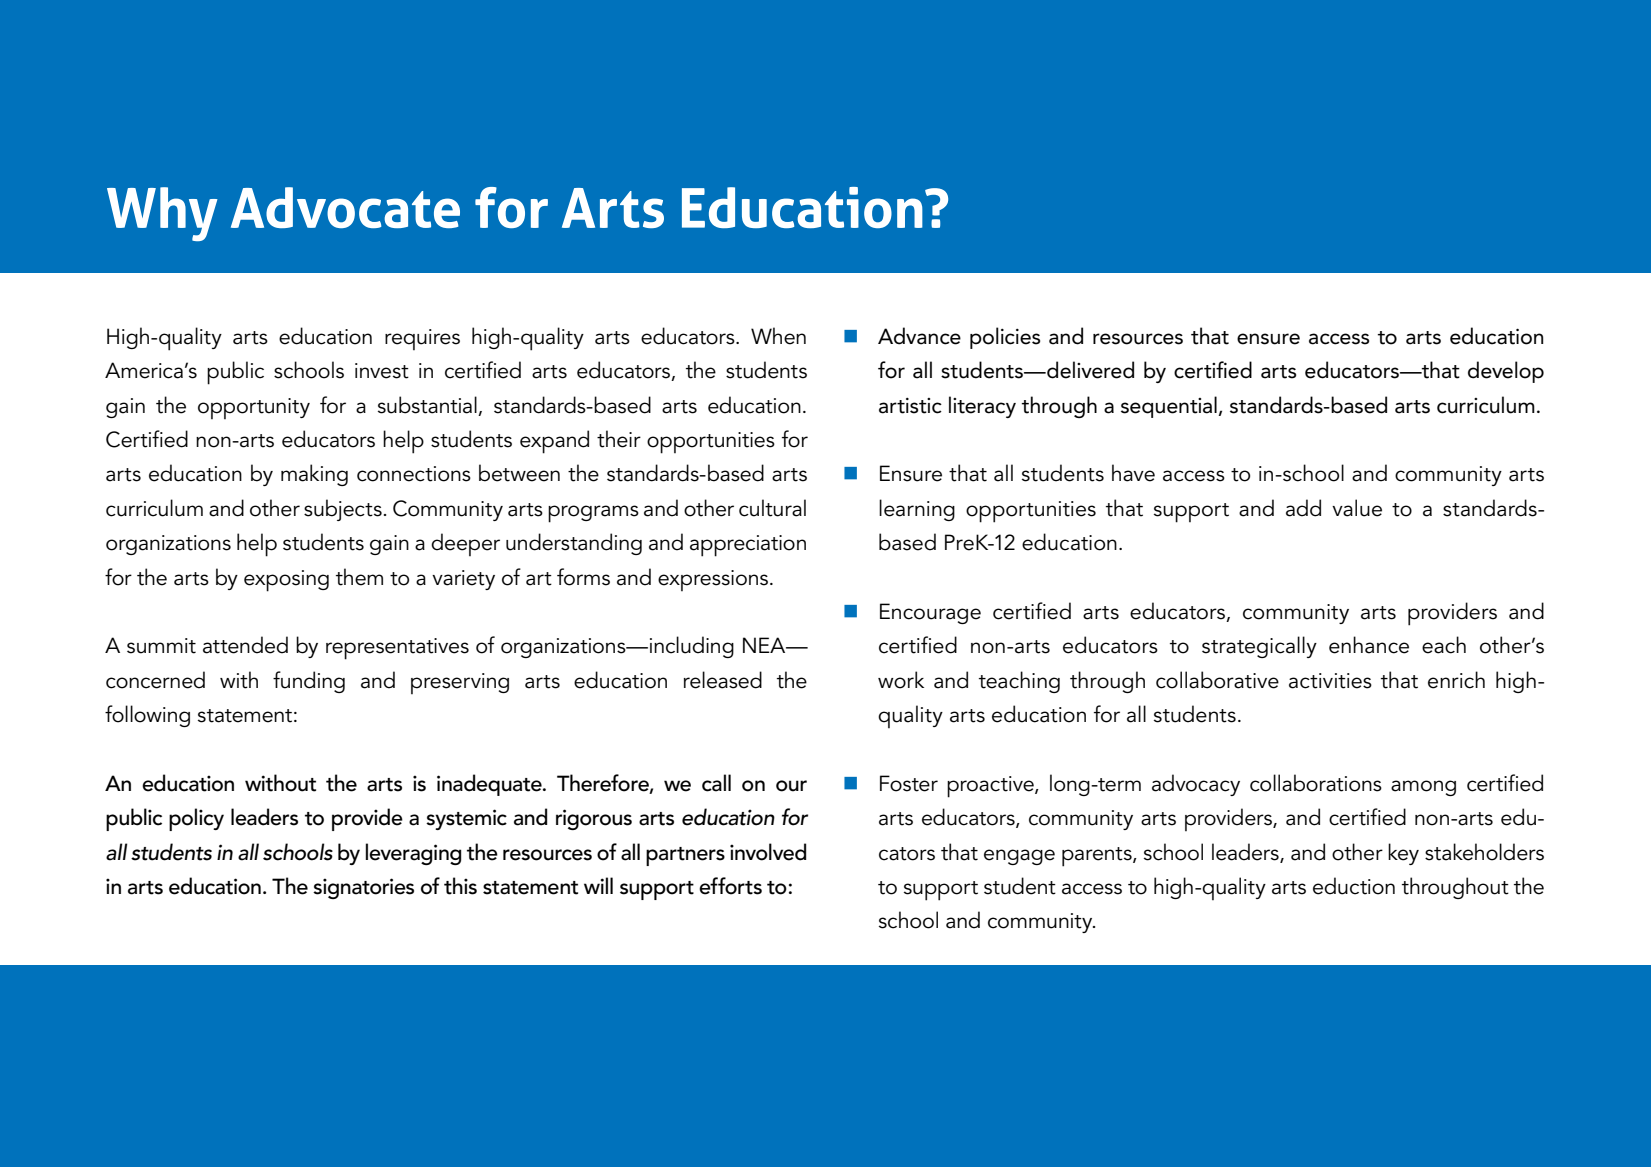 This page has height=1167, width=1651. What do you see at coordinates (1005, 338) in the page?
I see `policies` at bounding box center [1005, 338].
